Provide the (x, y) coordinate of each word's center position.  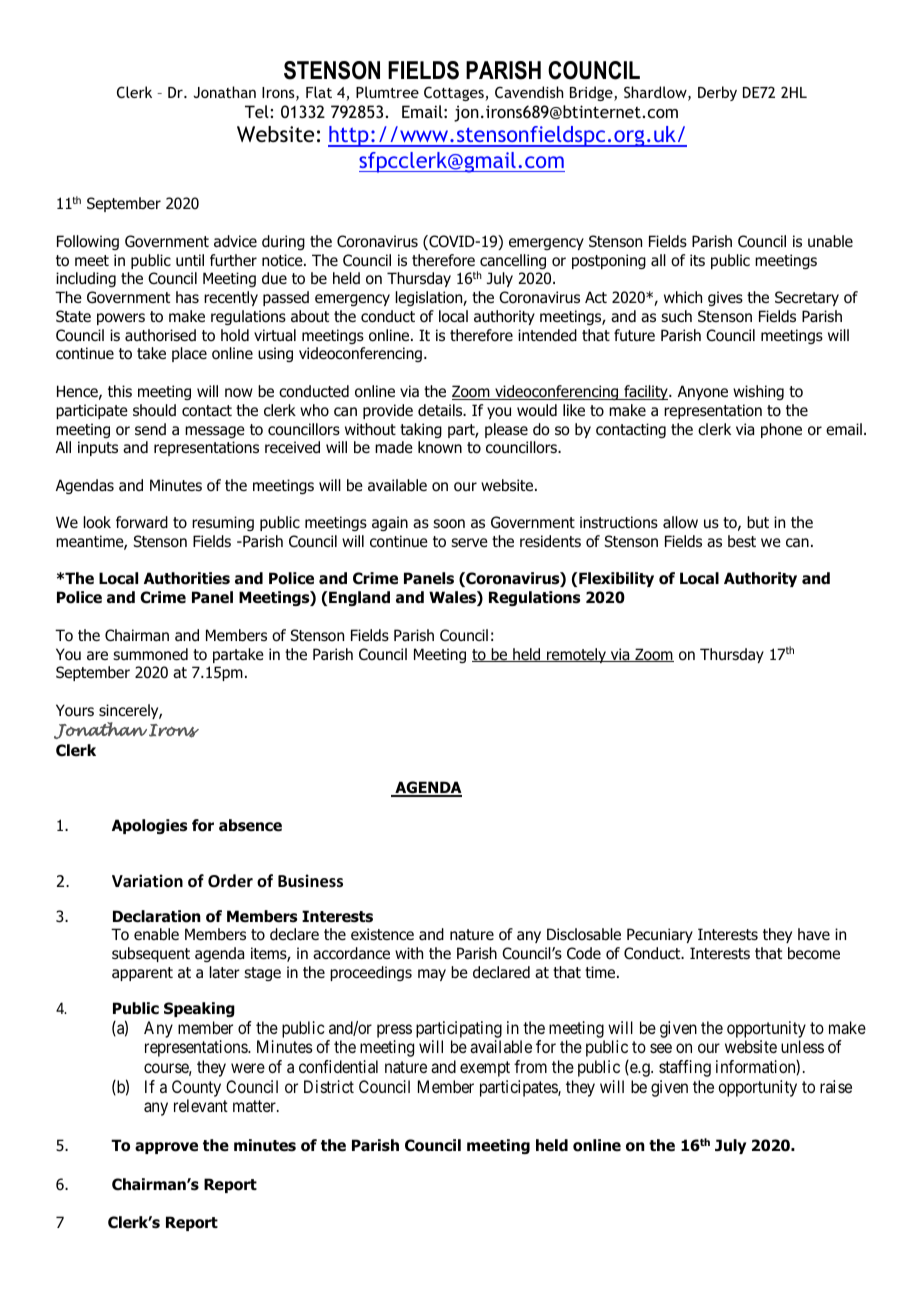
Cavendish (529, 92)
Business (310, 881)
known (440, 447)
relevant (201, 1105)
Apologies (149, 826)
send (150, 429)
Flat (319, 92)
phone (781, 430)
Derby (717, 93)
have (814, 934)
